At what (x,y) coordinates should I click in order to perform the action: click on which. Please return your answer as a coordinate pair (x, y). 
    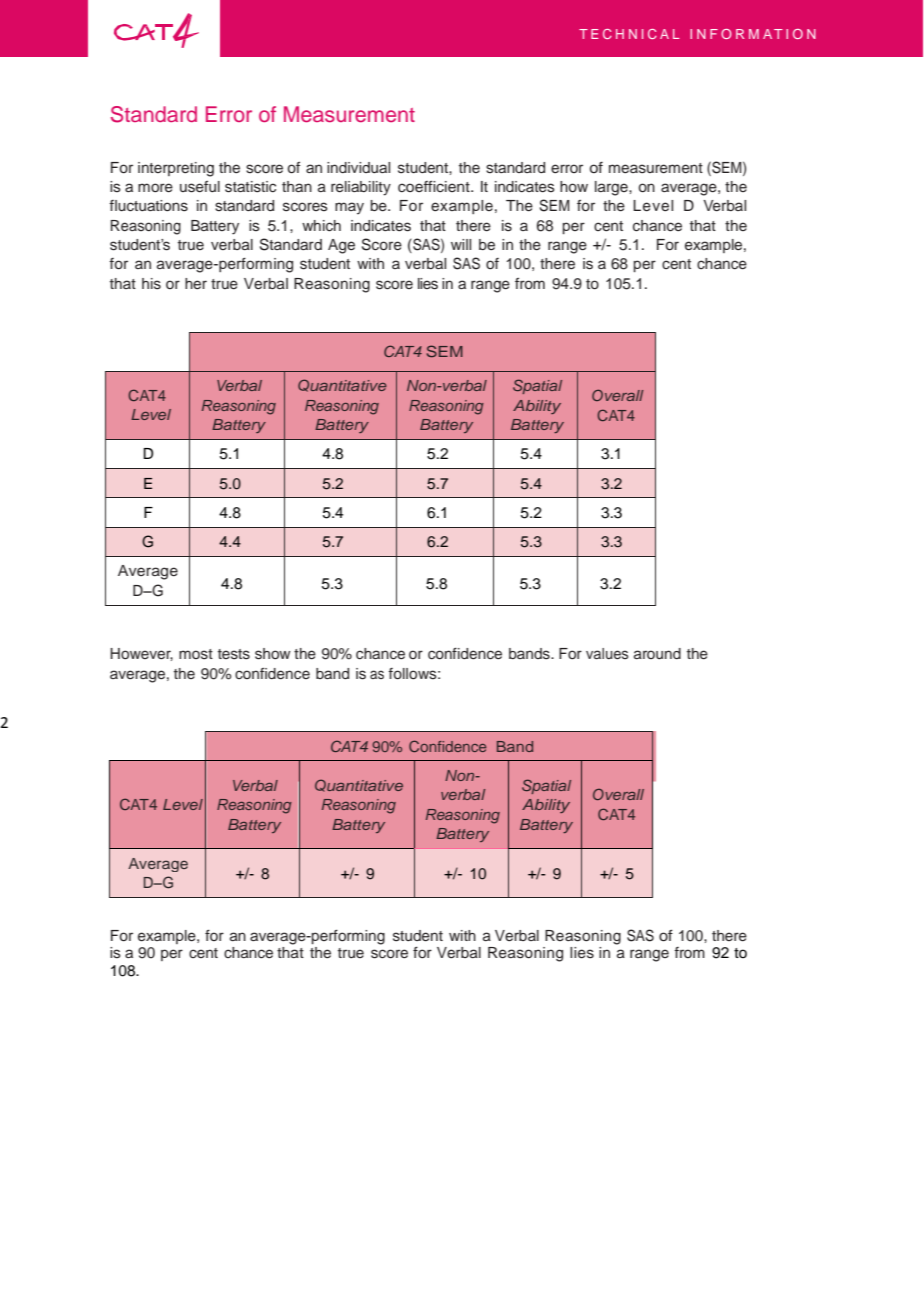
    Looking at the image, I should click on (321, 226).
